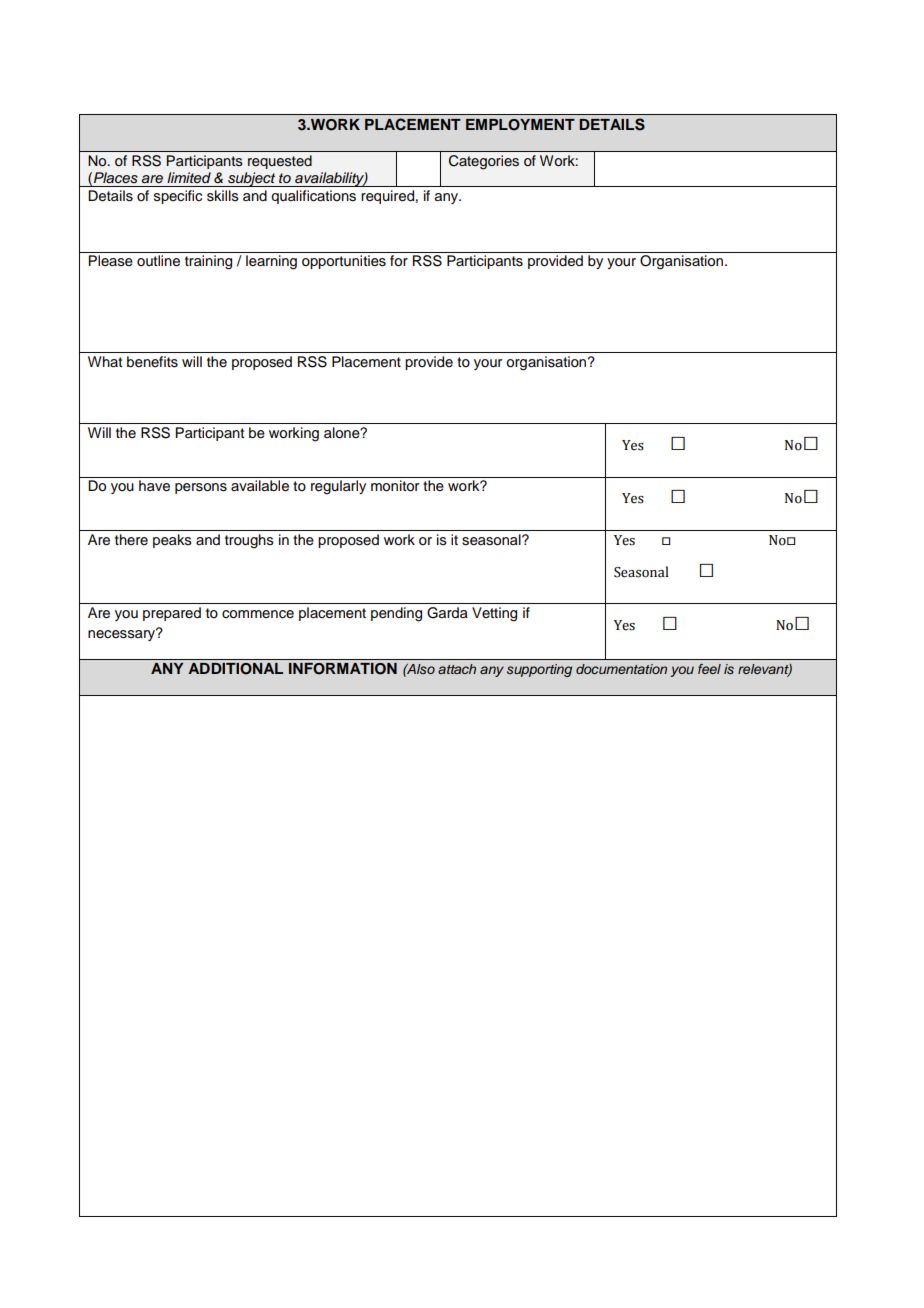 This screenshot has height=1308, width=924. What do you see at coordinates (621, 669) in the screenshot?
I see `documentation` at bounding box center [621, 669].
